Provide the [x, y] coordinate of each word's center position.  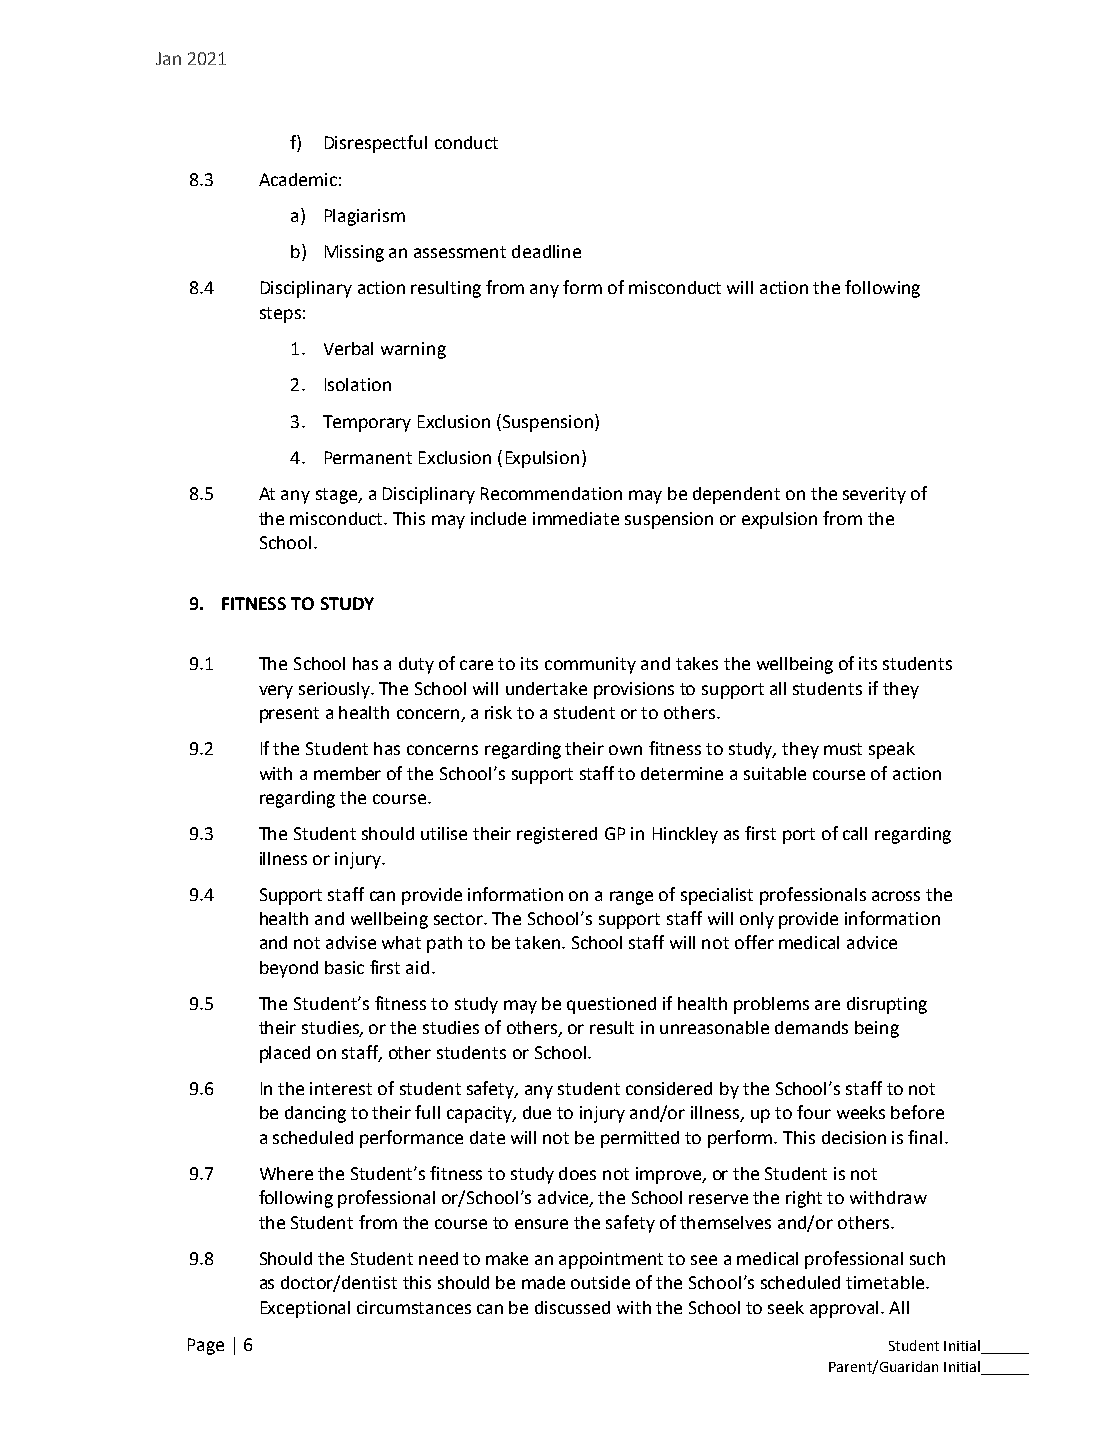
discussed [572, 1307]
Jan [168, 58]
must [843, 749]
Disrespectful [376, 144]
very [276, 692]
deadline [546, 251]
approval [846, 1309]
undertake [546, 688]
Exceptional [305, 1309]
